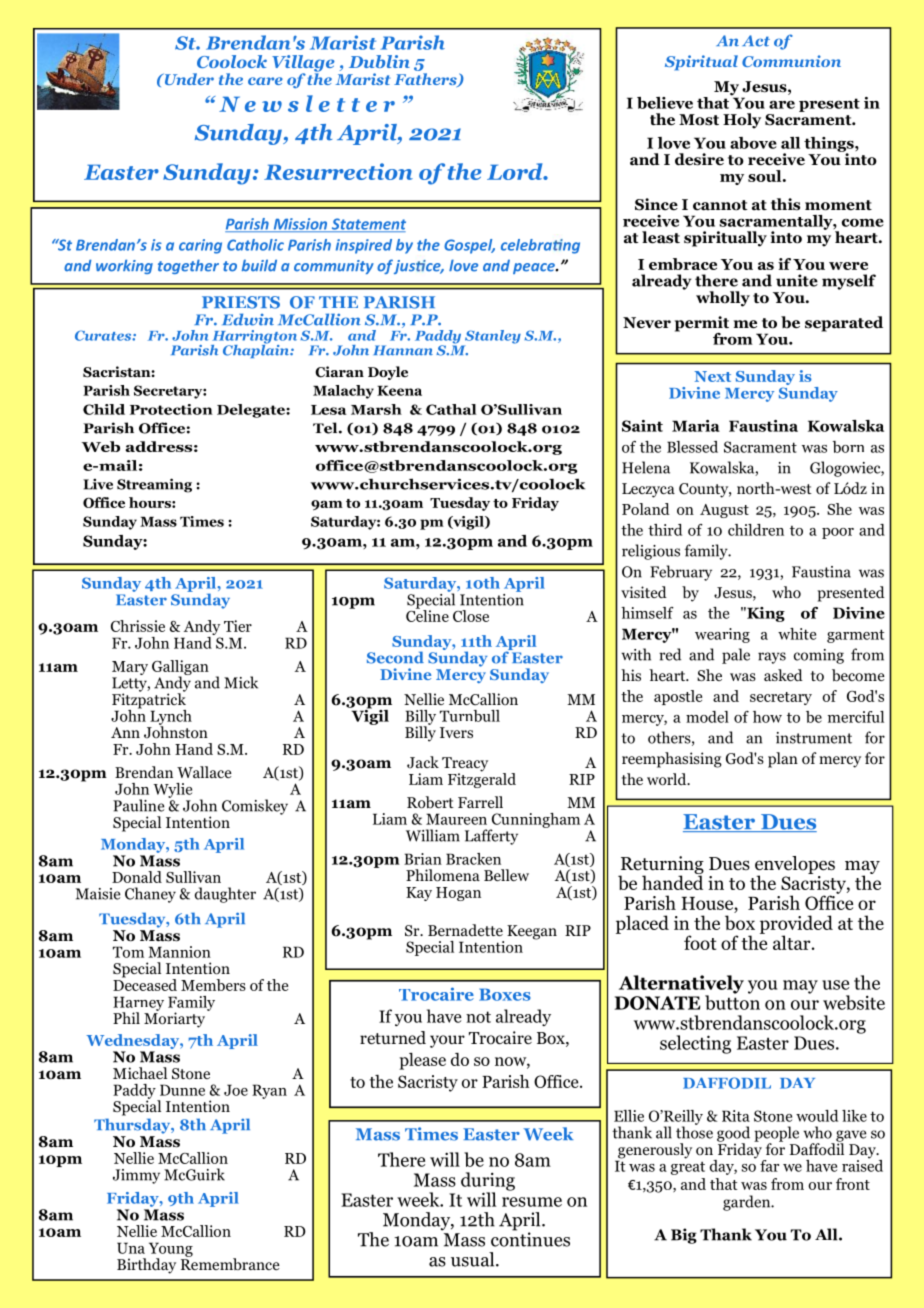 The image size is (924, 1308). What do you see at coordinates (465, 930) in the image?
I see `Bernadette` at bounding box center [465, 930].
